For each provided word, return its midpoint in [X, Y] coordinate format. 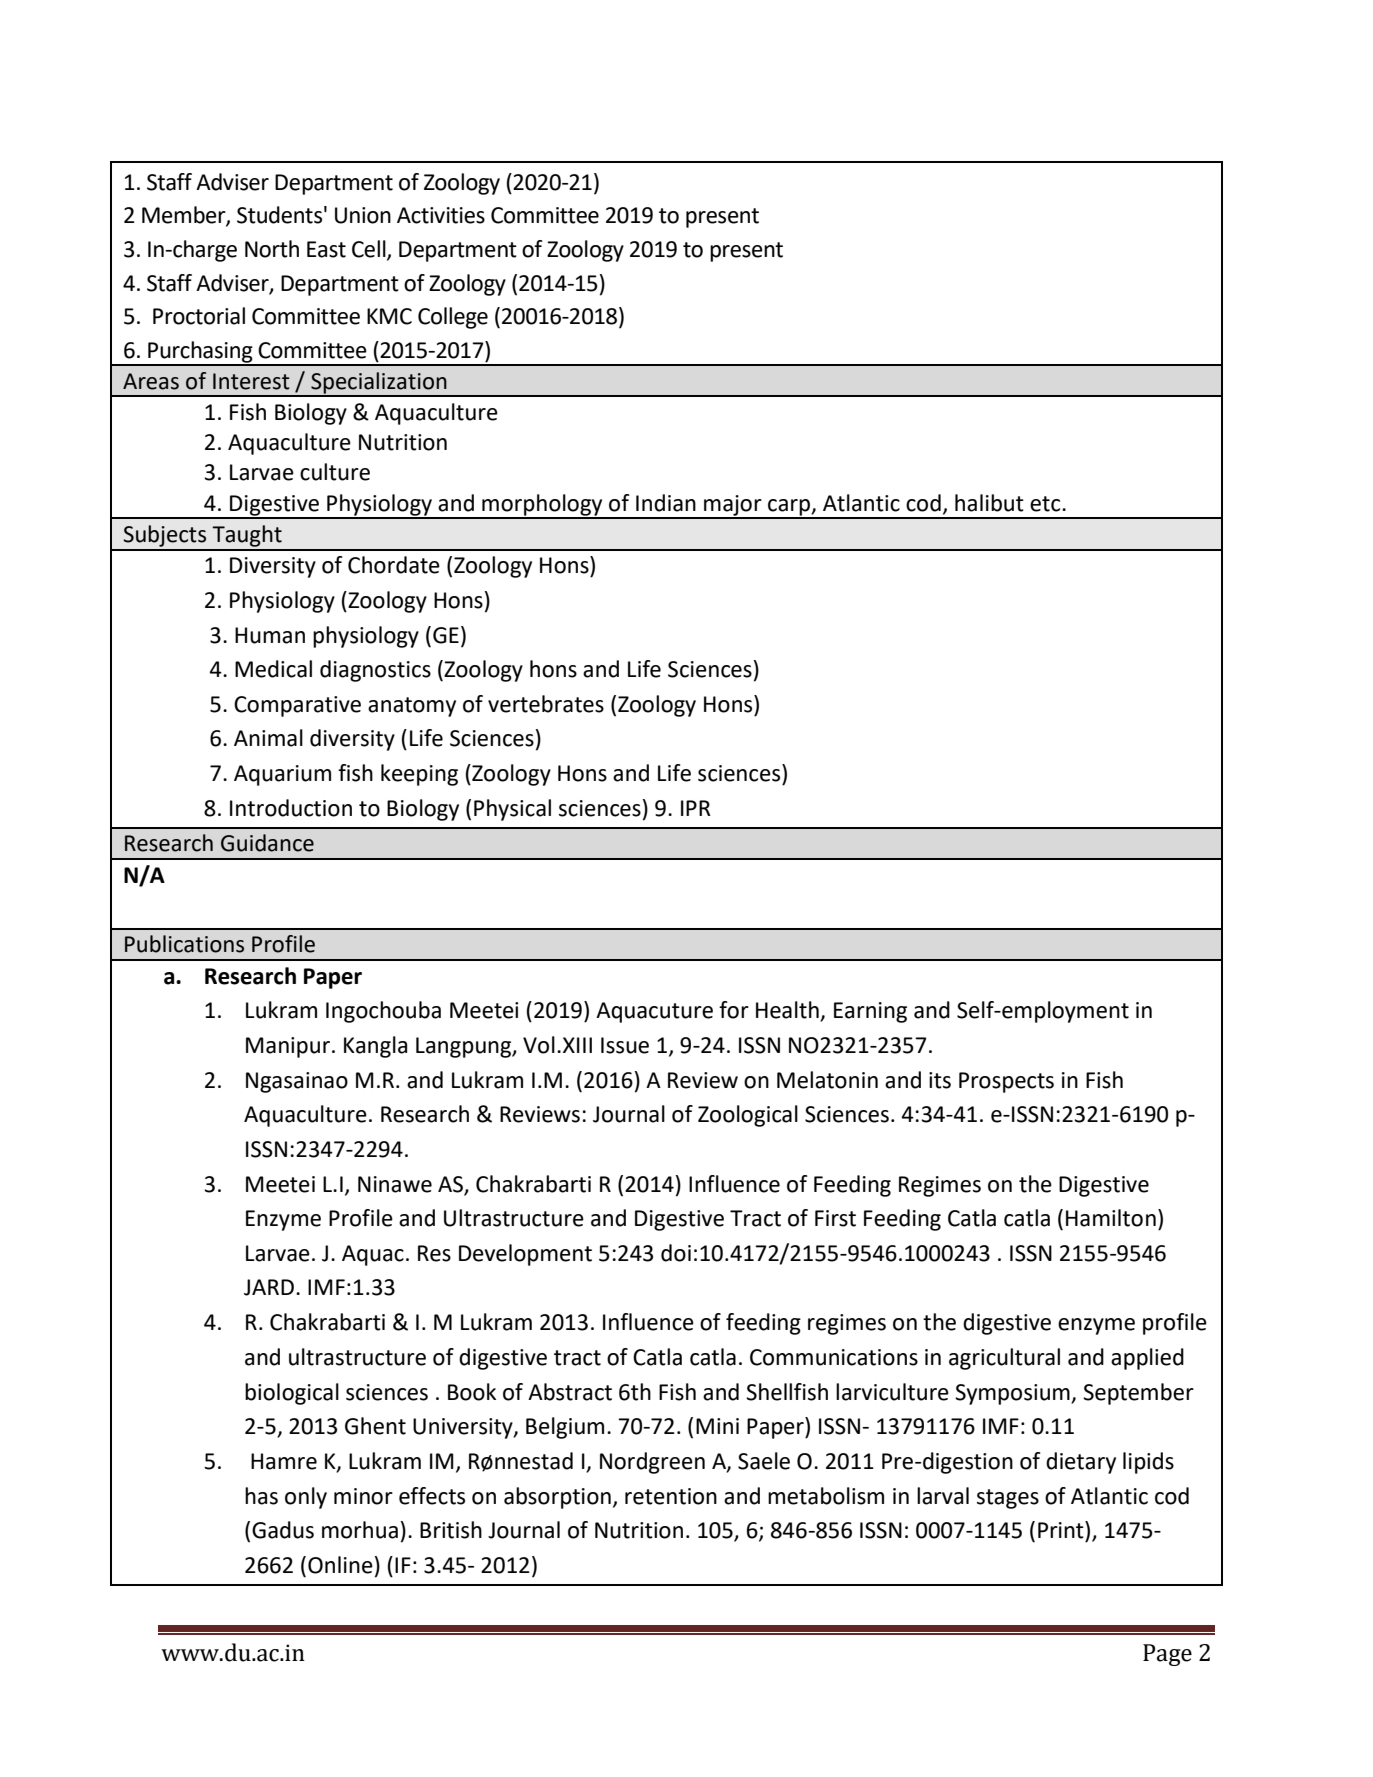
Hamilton [1111, 1218]
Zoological [748, 1116]
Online [340, 1565]
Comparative [297, 706]
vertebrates [546, 704]
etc [1046, 504]
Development [525, 1255]
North [272, 249]
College [453, 318]
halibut [989, 503]
